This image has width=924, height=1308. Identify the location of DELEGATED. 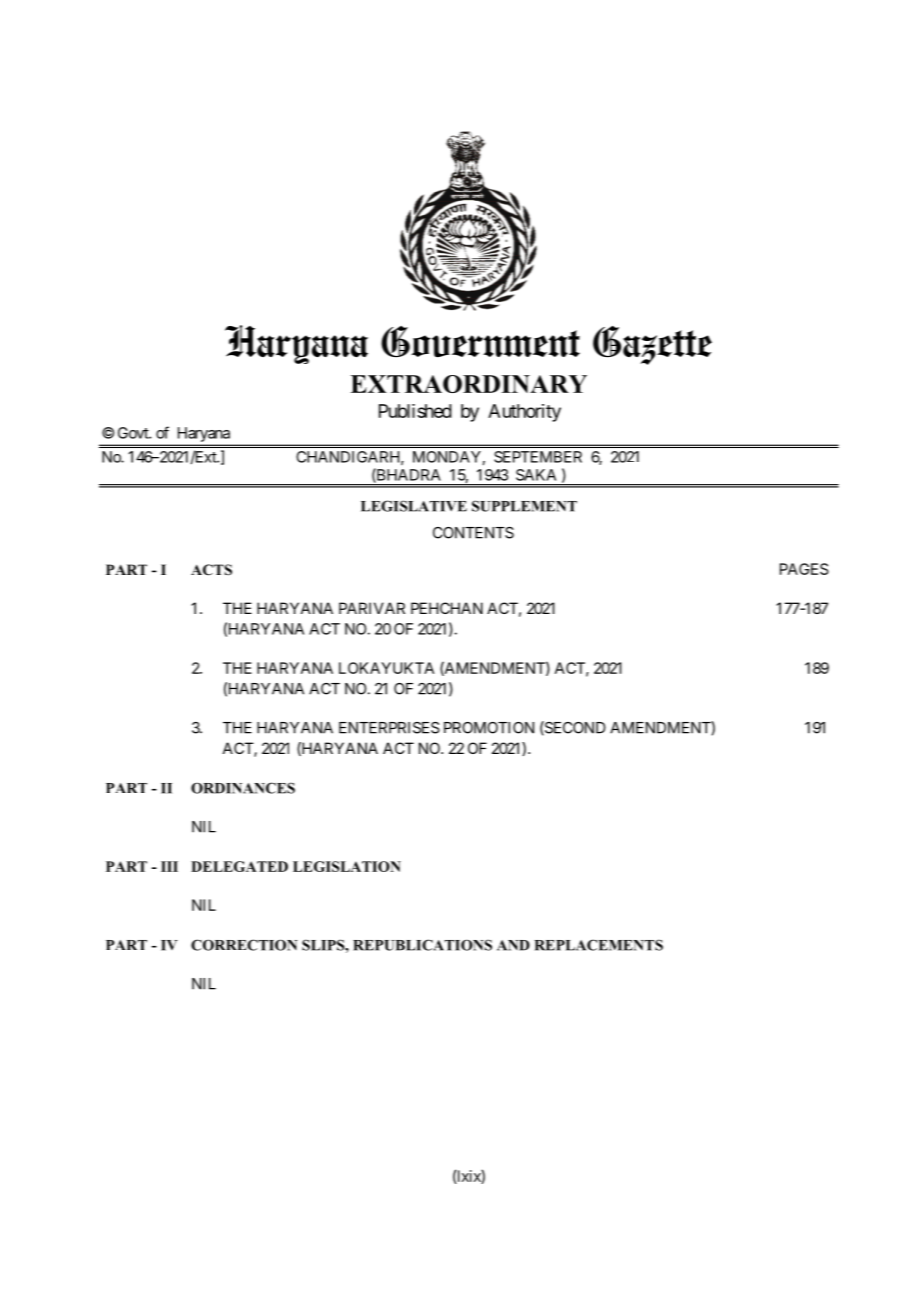
(239, 866).
